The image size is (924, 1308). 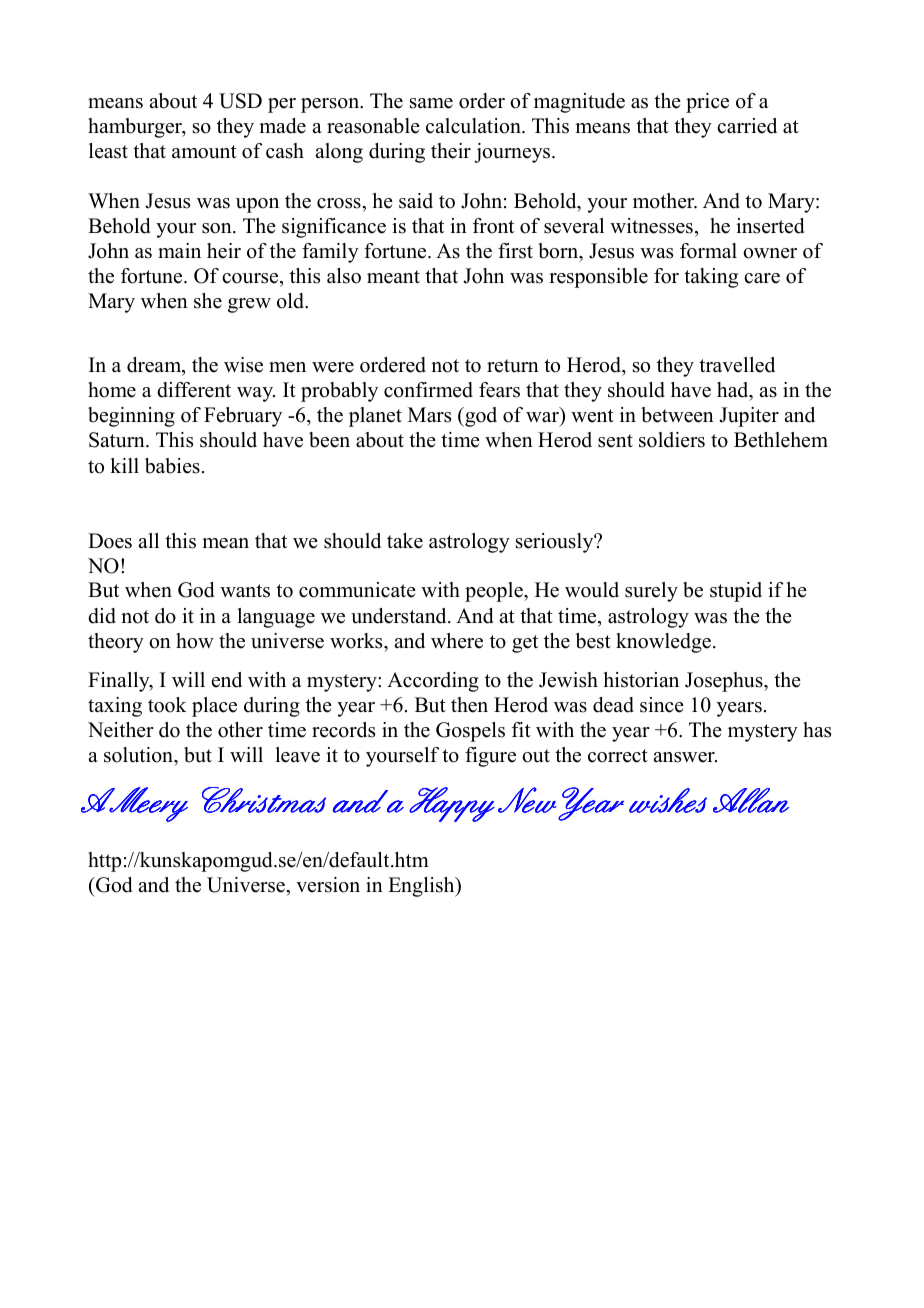 What do you see at coordinates (264, 800) in the screenshot?
I see `Christmas` at bounding box center [264, 800].
